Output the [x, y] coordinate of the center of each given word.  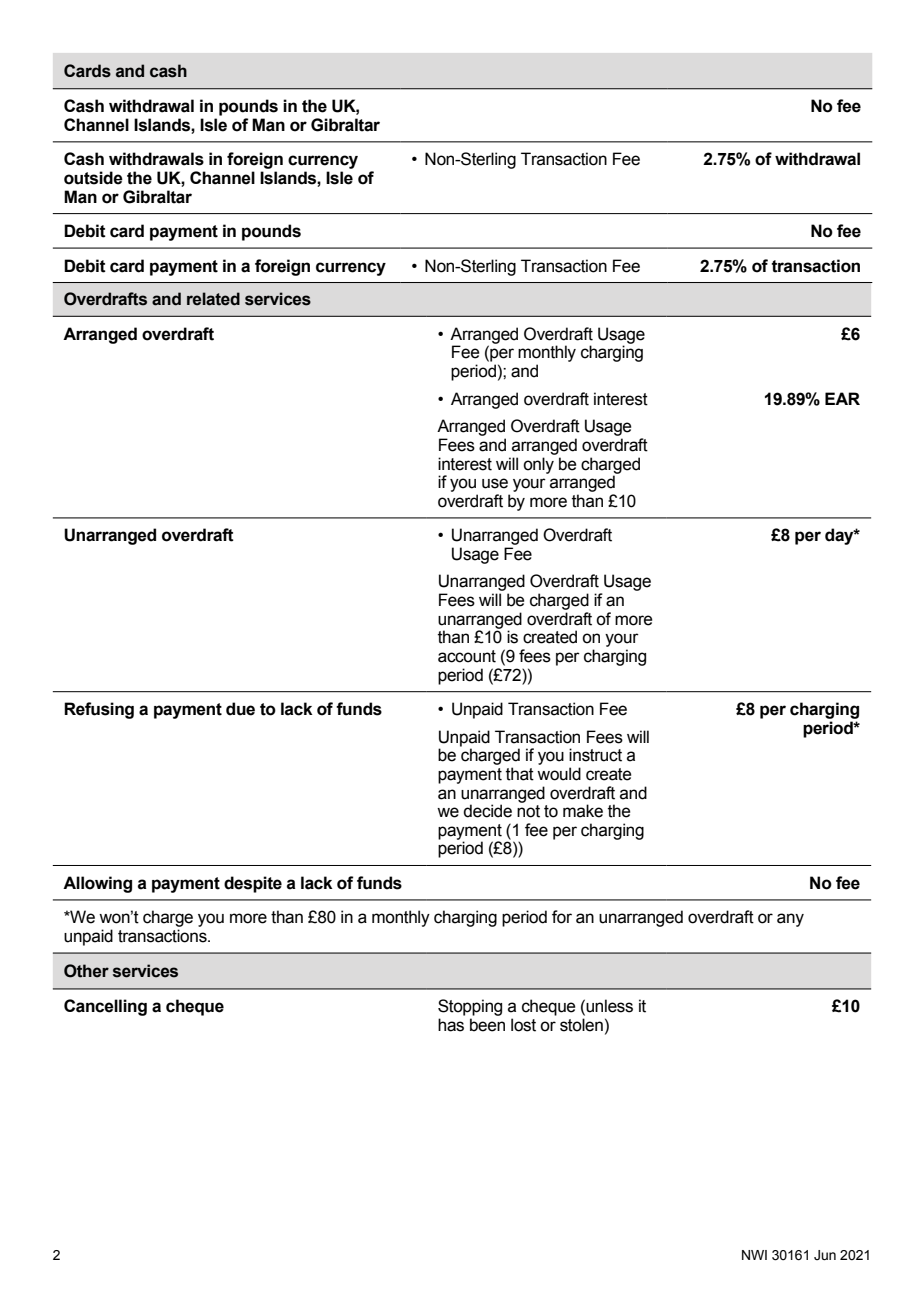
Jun [825, 1255]
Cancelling [105, 1007]
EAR [842, 398]
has [451, 1025]
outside [93, 178]
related [213, 299]
